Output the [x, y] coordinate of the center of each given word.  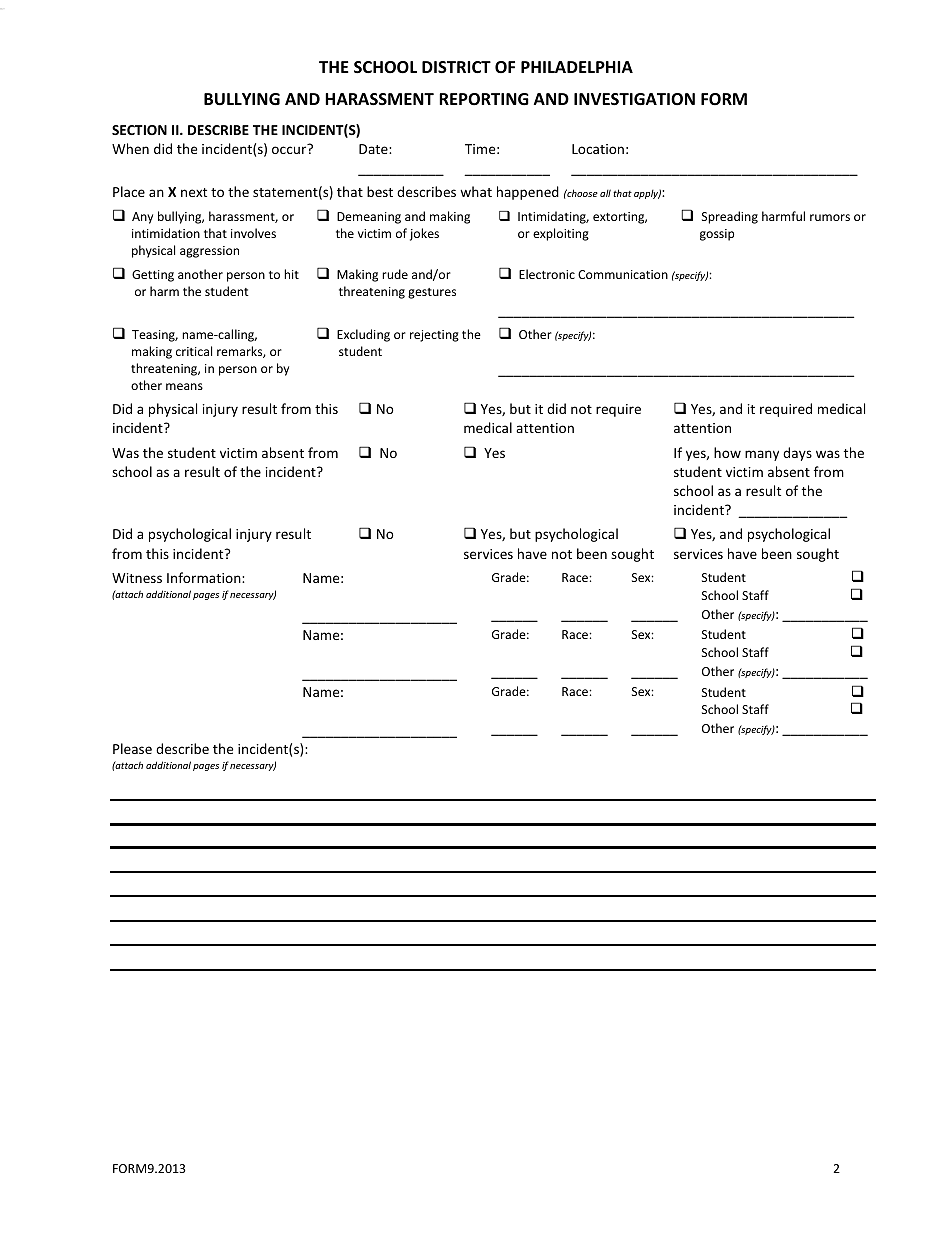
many [762, 455]
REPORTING [484, 99]
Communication [623, 274]
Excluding [363, 335]
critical [194, 351]
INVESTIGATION [634, 99]
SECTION [139, 130]
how [727, 452]
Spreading [730, 217]
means [184, 386]
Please [132, 748]
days [797, 454]
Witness [137, 578]
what [476, 191]
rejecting [434, 336]
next [194, 192]
